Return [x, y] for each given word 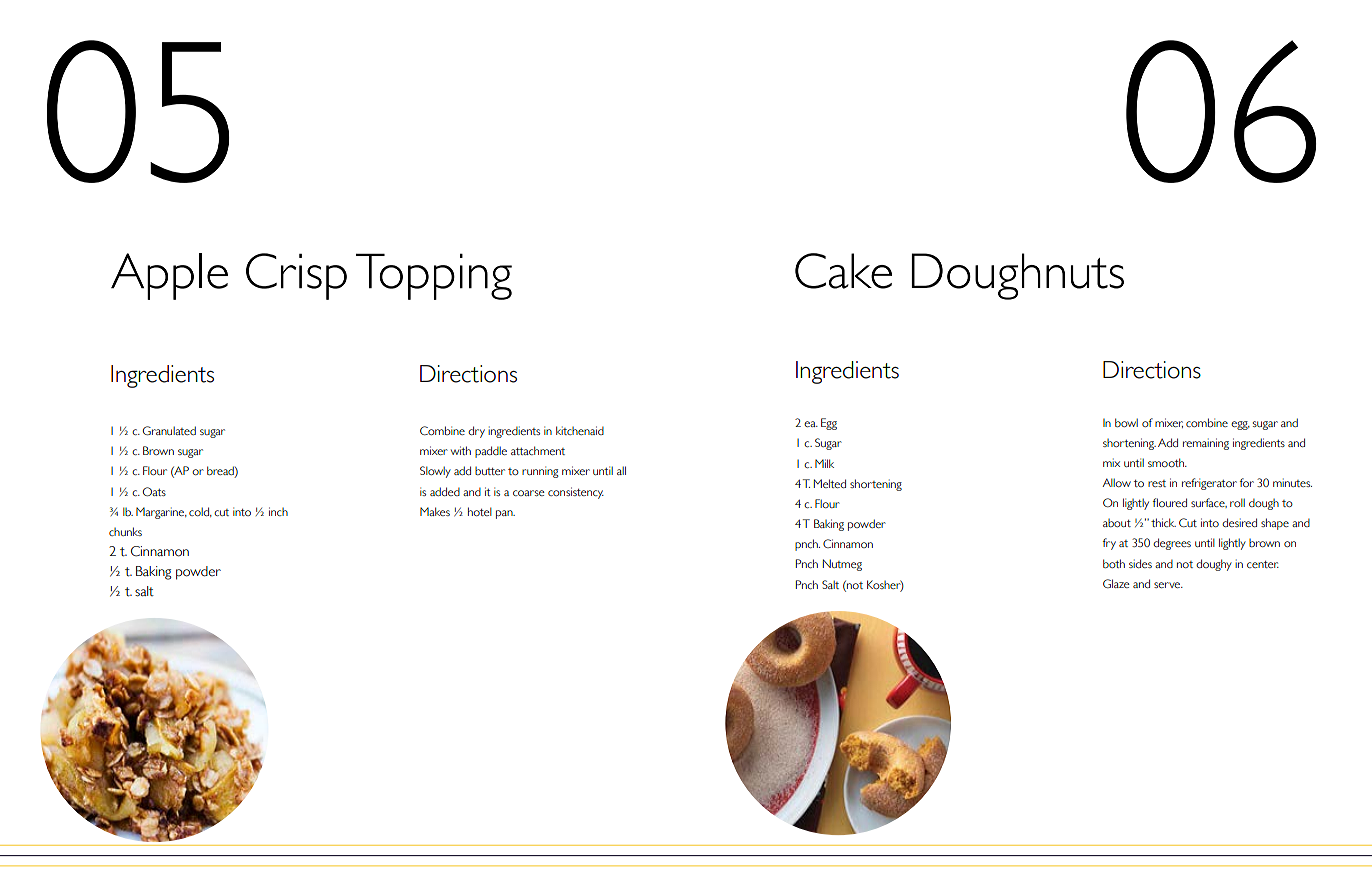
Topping [434, 276]
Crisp [296, 276]
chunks [125, 531]
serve [1168, 585]
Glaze [1116, 583]
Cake [843, 271]
